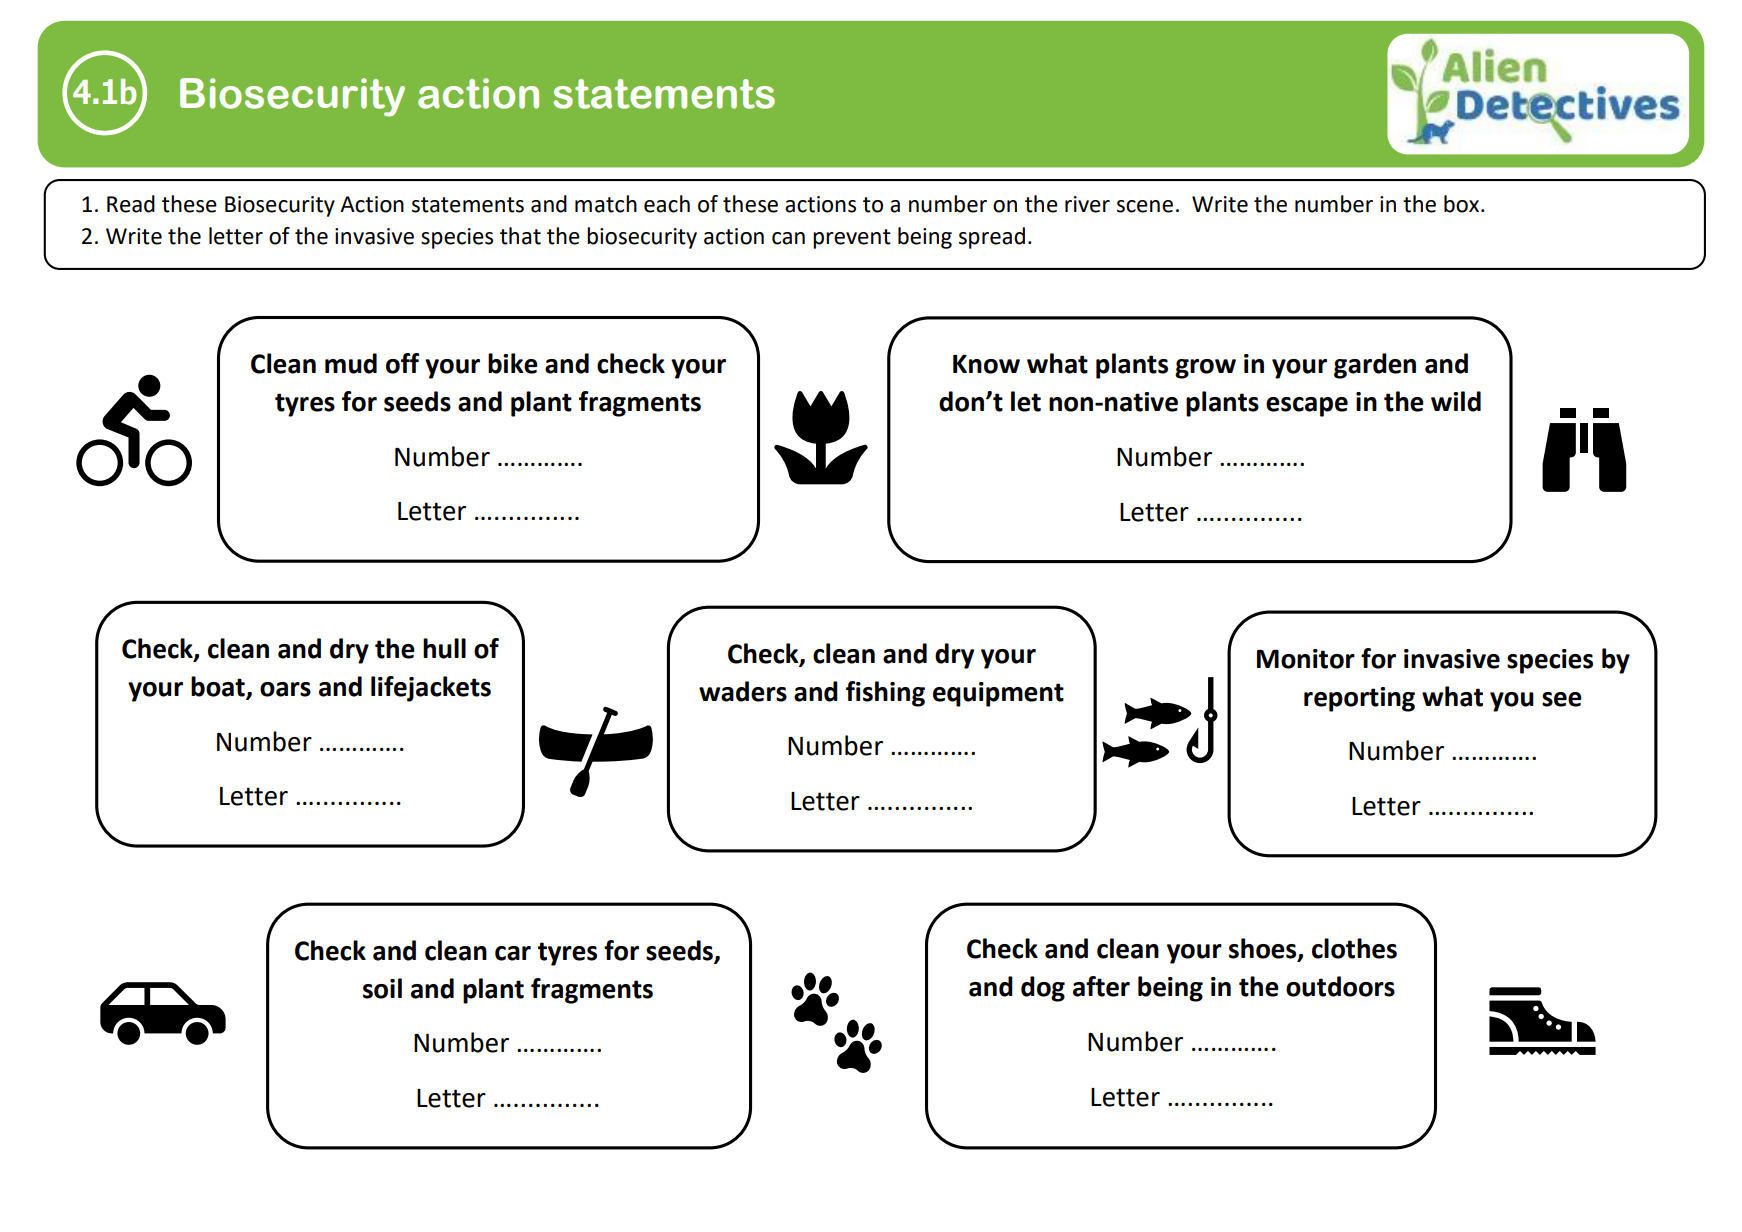 The width and height of the screenshot is (1742, 1232). I want to click on Monitor, so click(1306, 659).
